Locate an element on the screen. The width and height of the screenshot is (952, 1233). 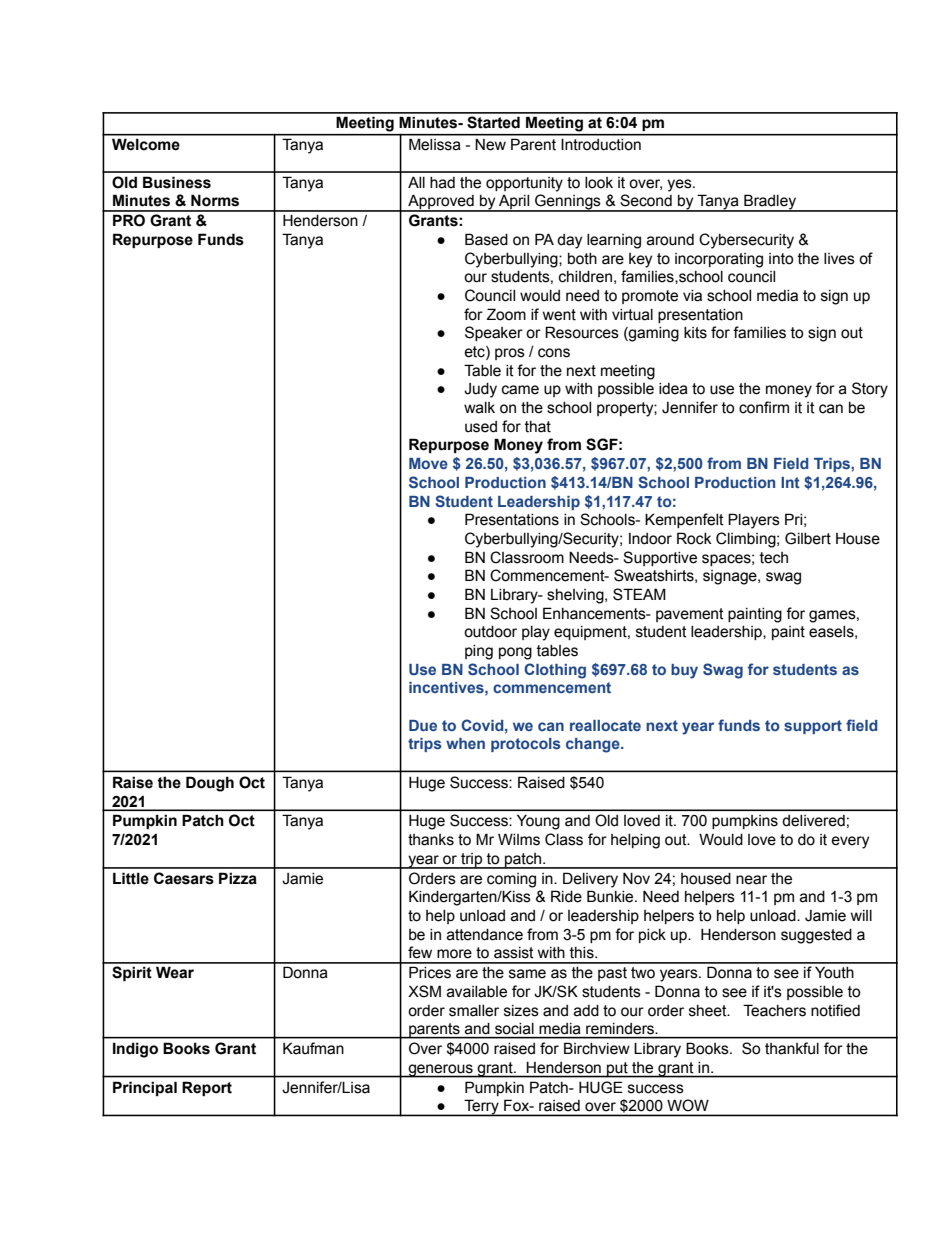
near is located at coordinates (751, 880).
